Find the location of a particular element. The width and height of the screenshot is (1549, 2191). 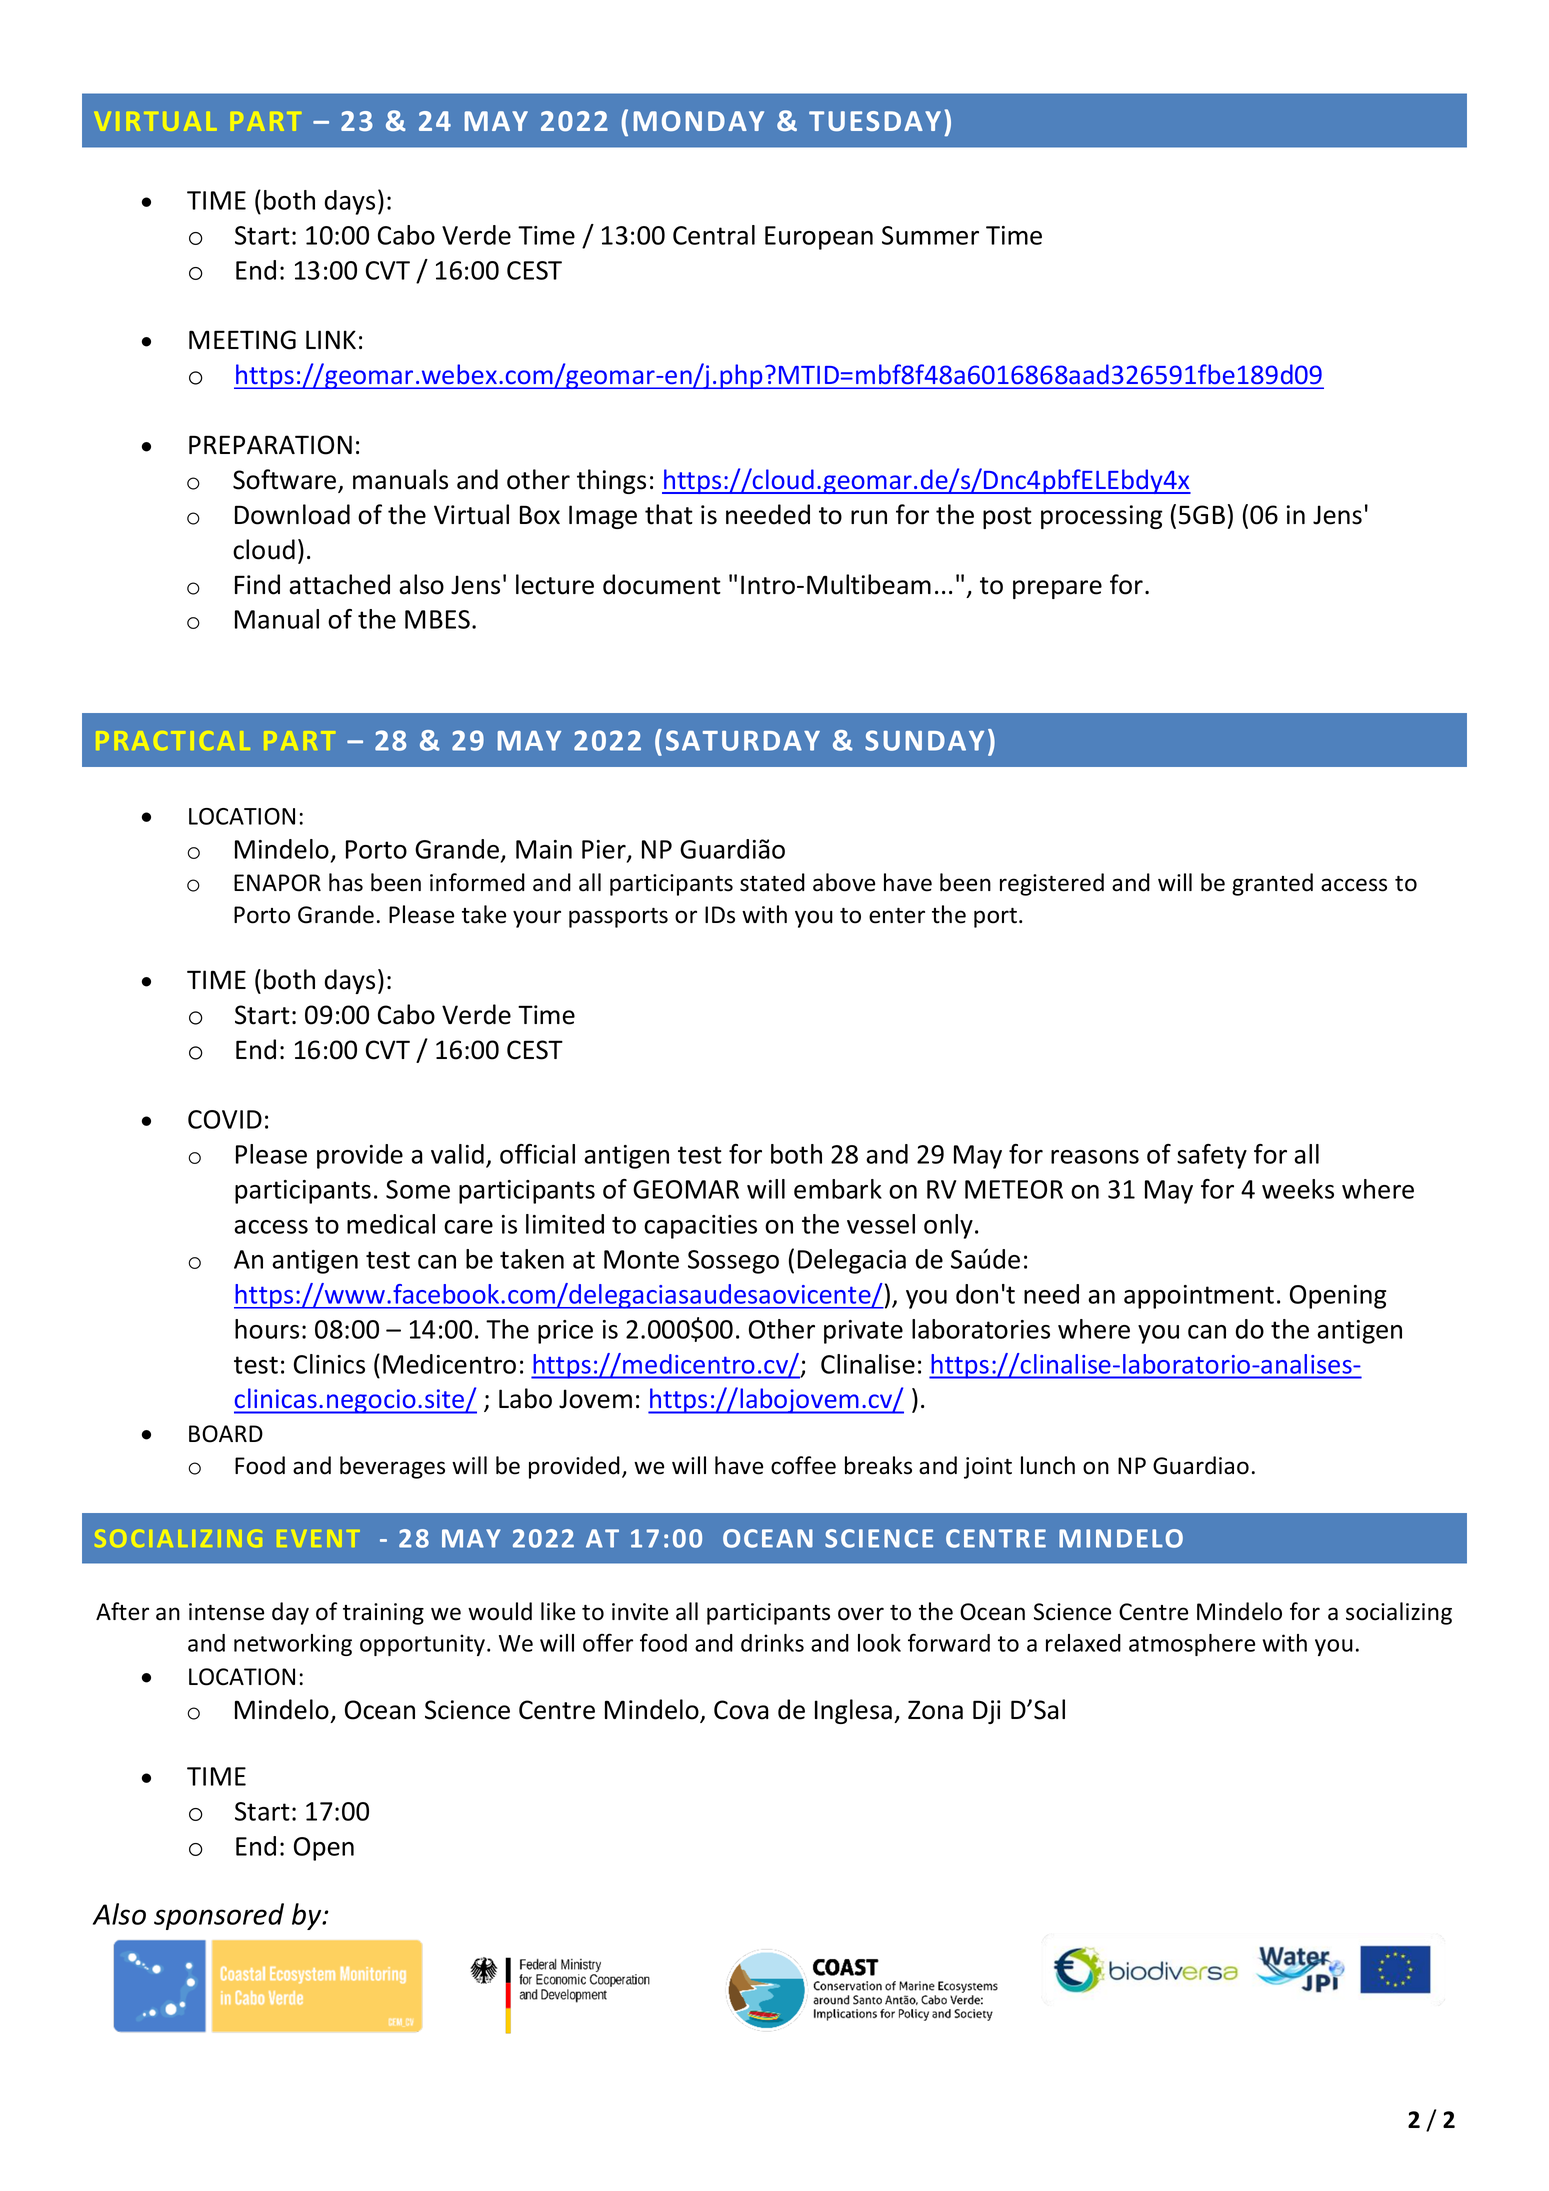

coffee is located at coordinates (803, 1465).
